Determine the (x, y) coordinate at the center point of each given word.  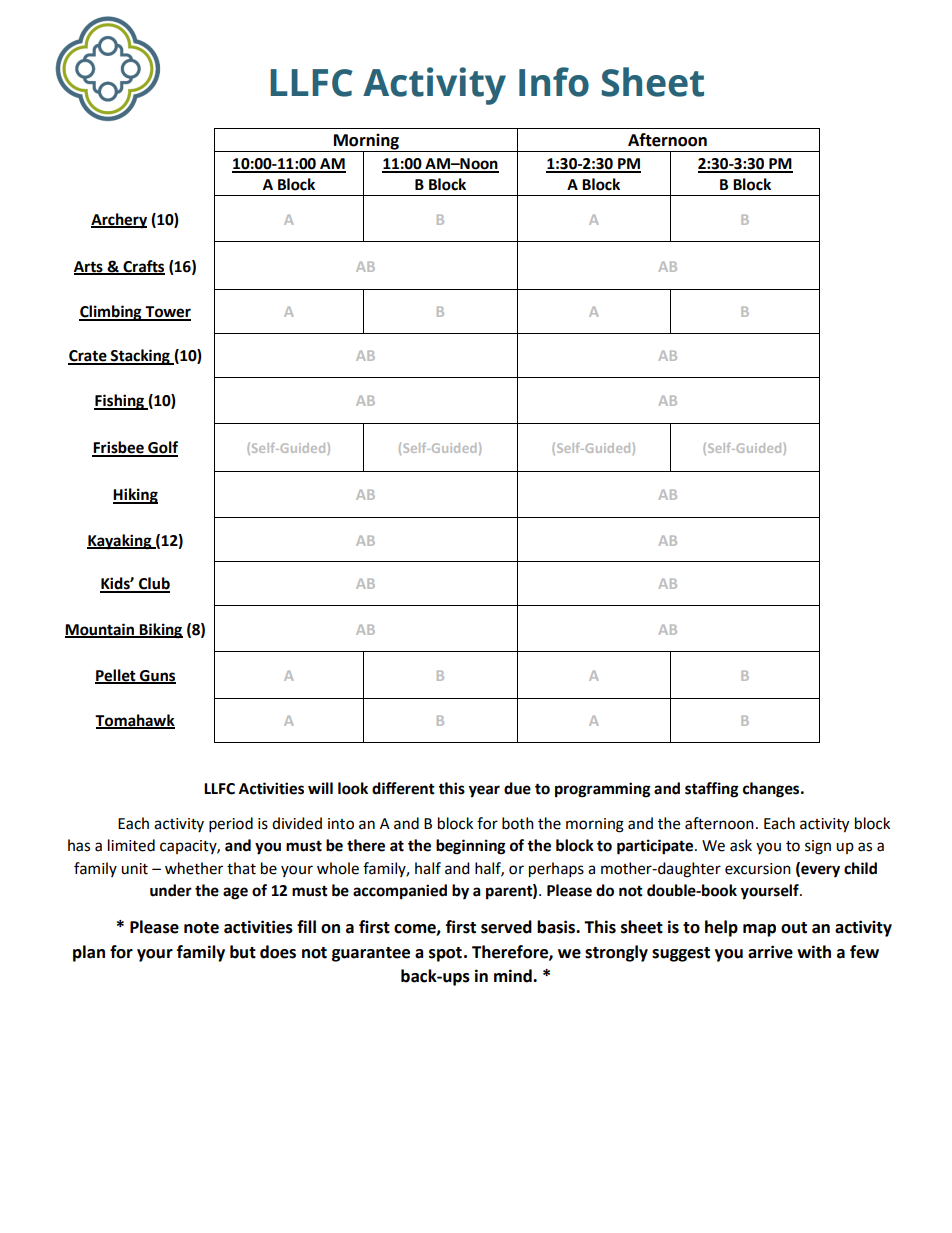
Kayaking (120, 542)
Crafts (143, 267)
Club (153, 584)
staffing (712, 790)
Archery (119, 221)
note (201, 928)
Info (554, 82)
